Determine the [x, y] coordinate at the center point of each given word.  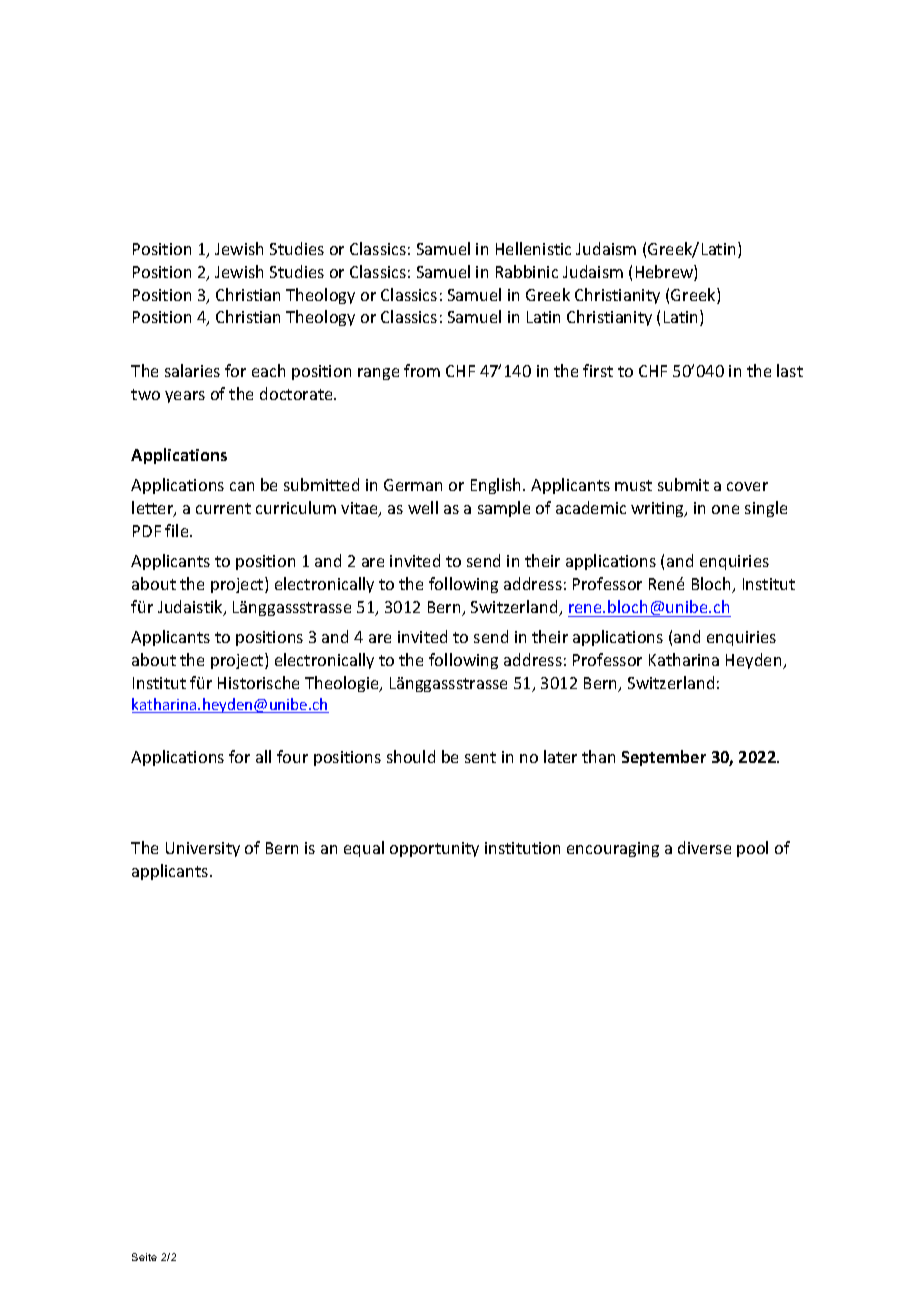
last [790, 370]
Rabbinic [527, 271]
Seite [144, 1257]
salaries [192, 370]
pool [752, 849]
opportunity [434, 849]
